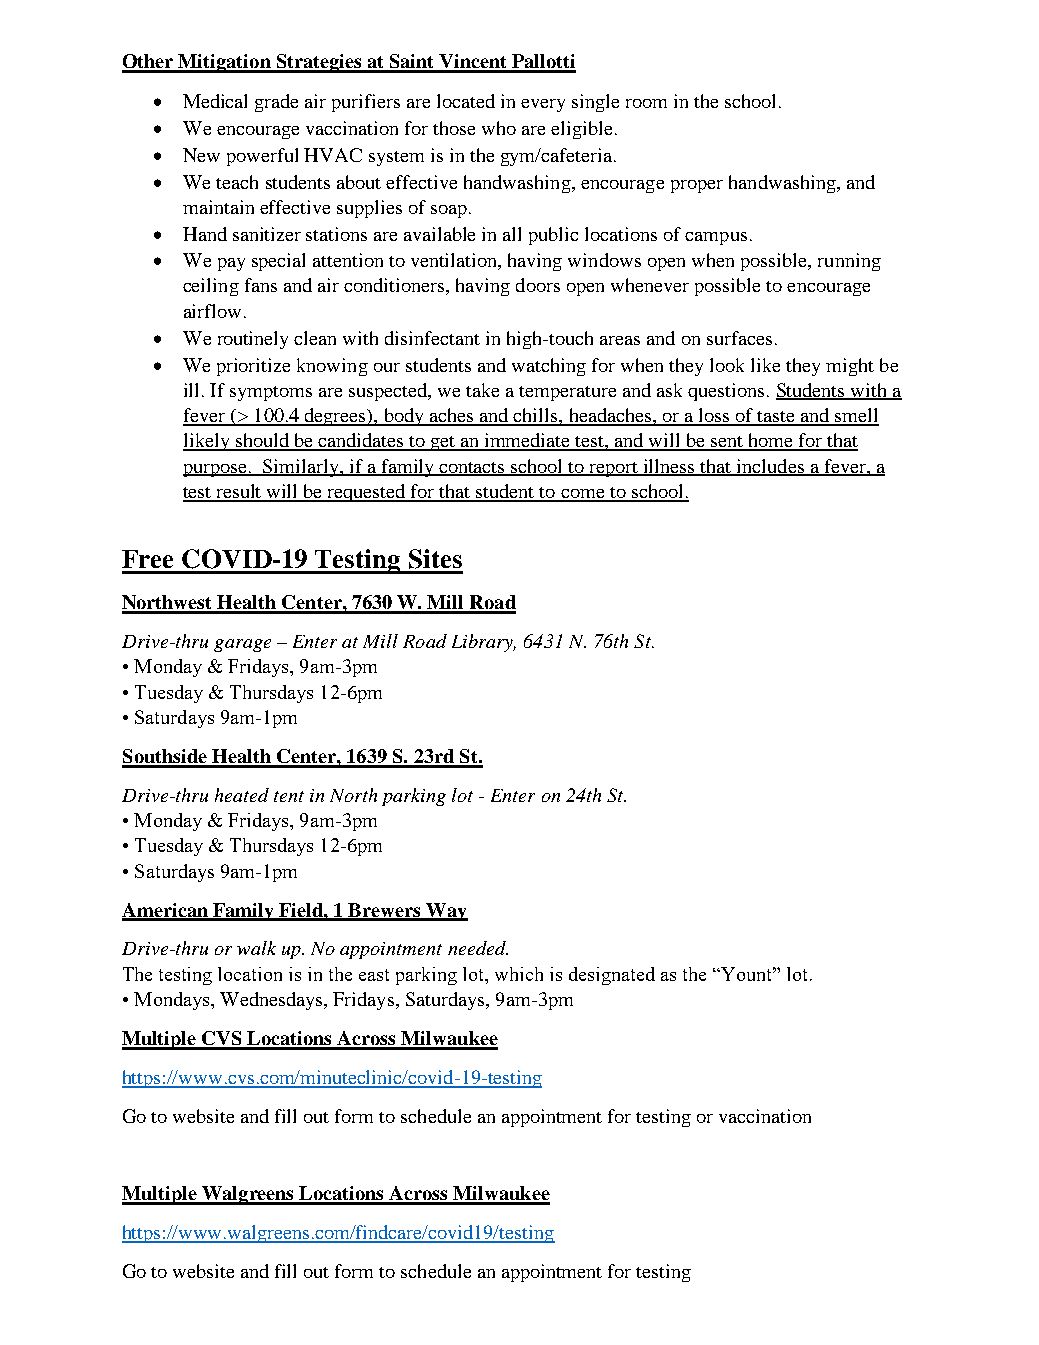 Image resolution: width=1039 pixels, height=1345 pixels. I want to click on result, so click(239, 492).
